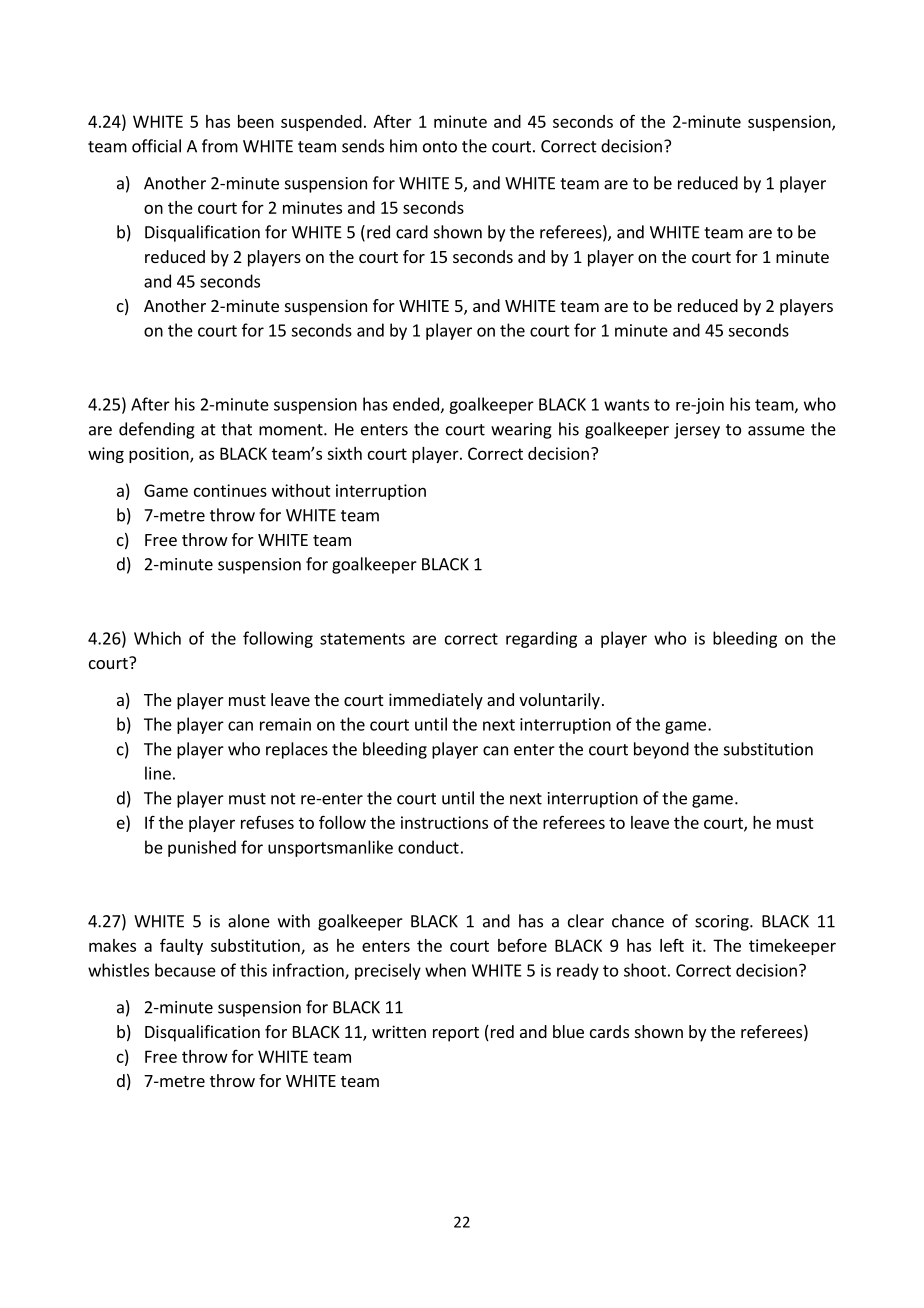  What do you see at coordinates (220, 146) in the screenshot?
I see `from` at bounding box center [220, 146].
